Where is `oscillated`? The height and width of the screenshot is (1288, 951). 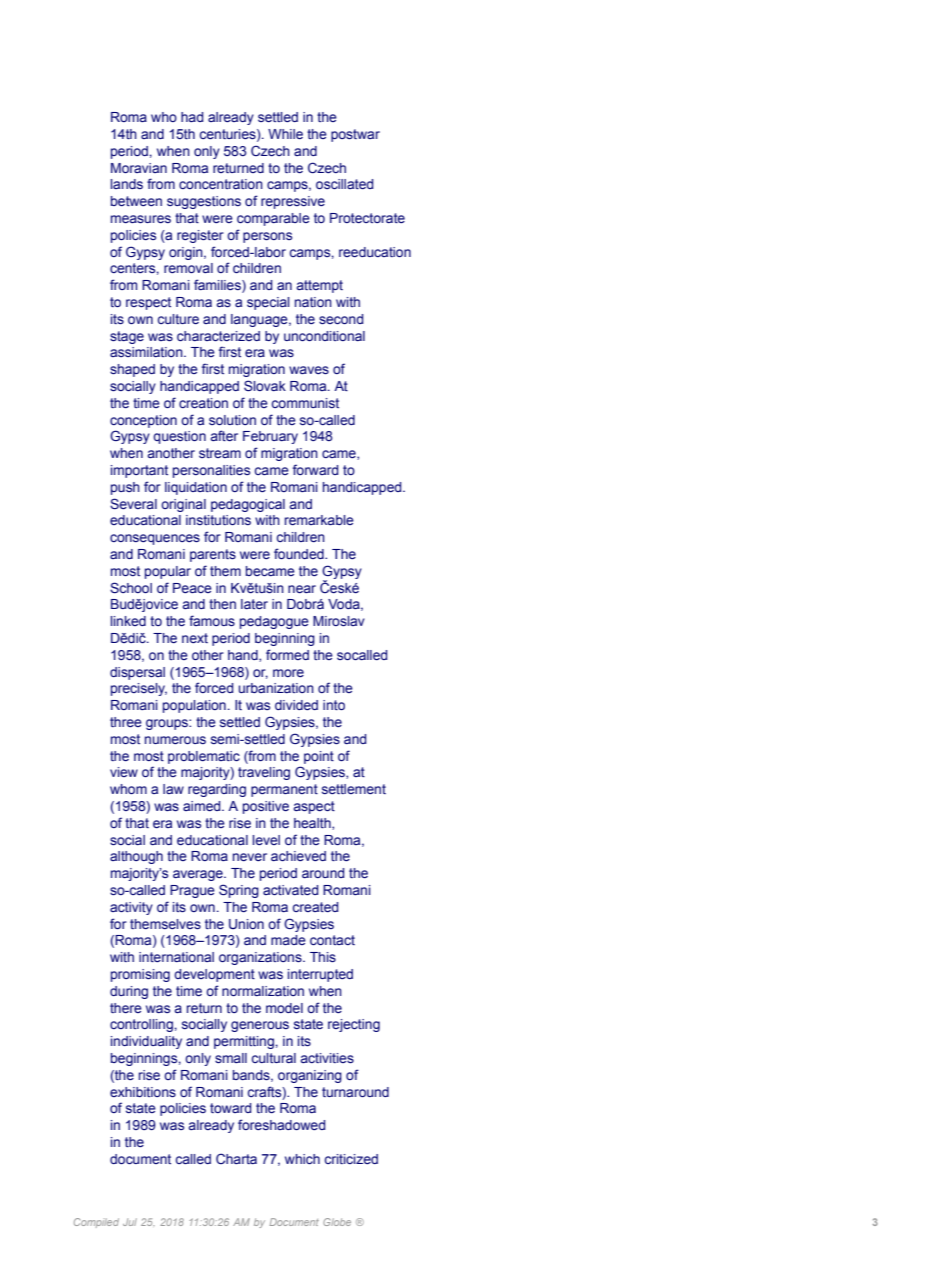
oscillated is located at coordinates (344, 184).
